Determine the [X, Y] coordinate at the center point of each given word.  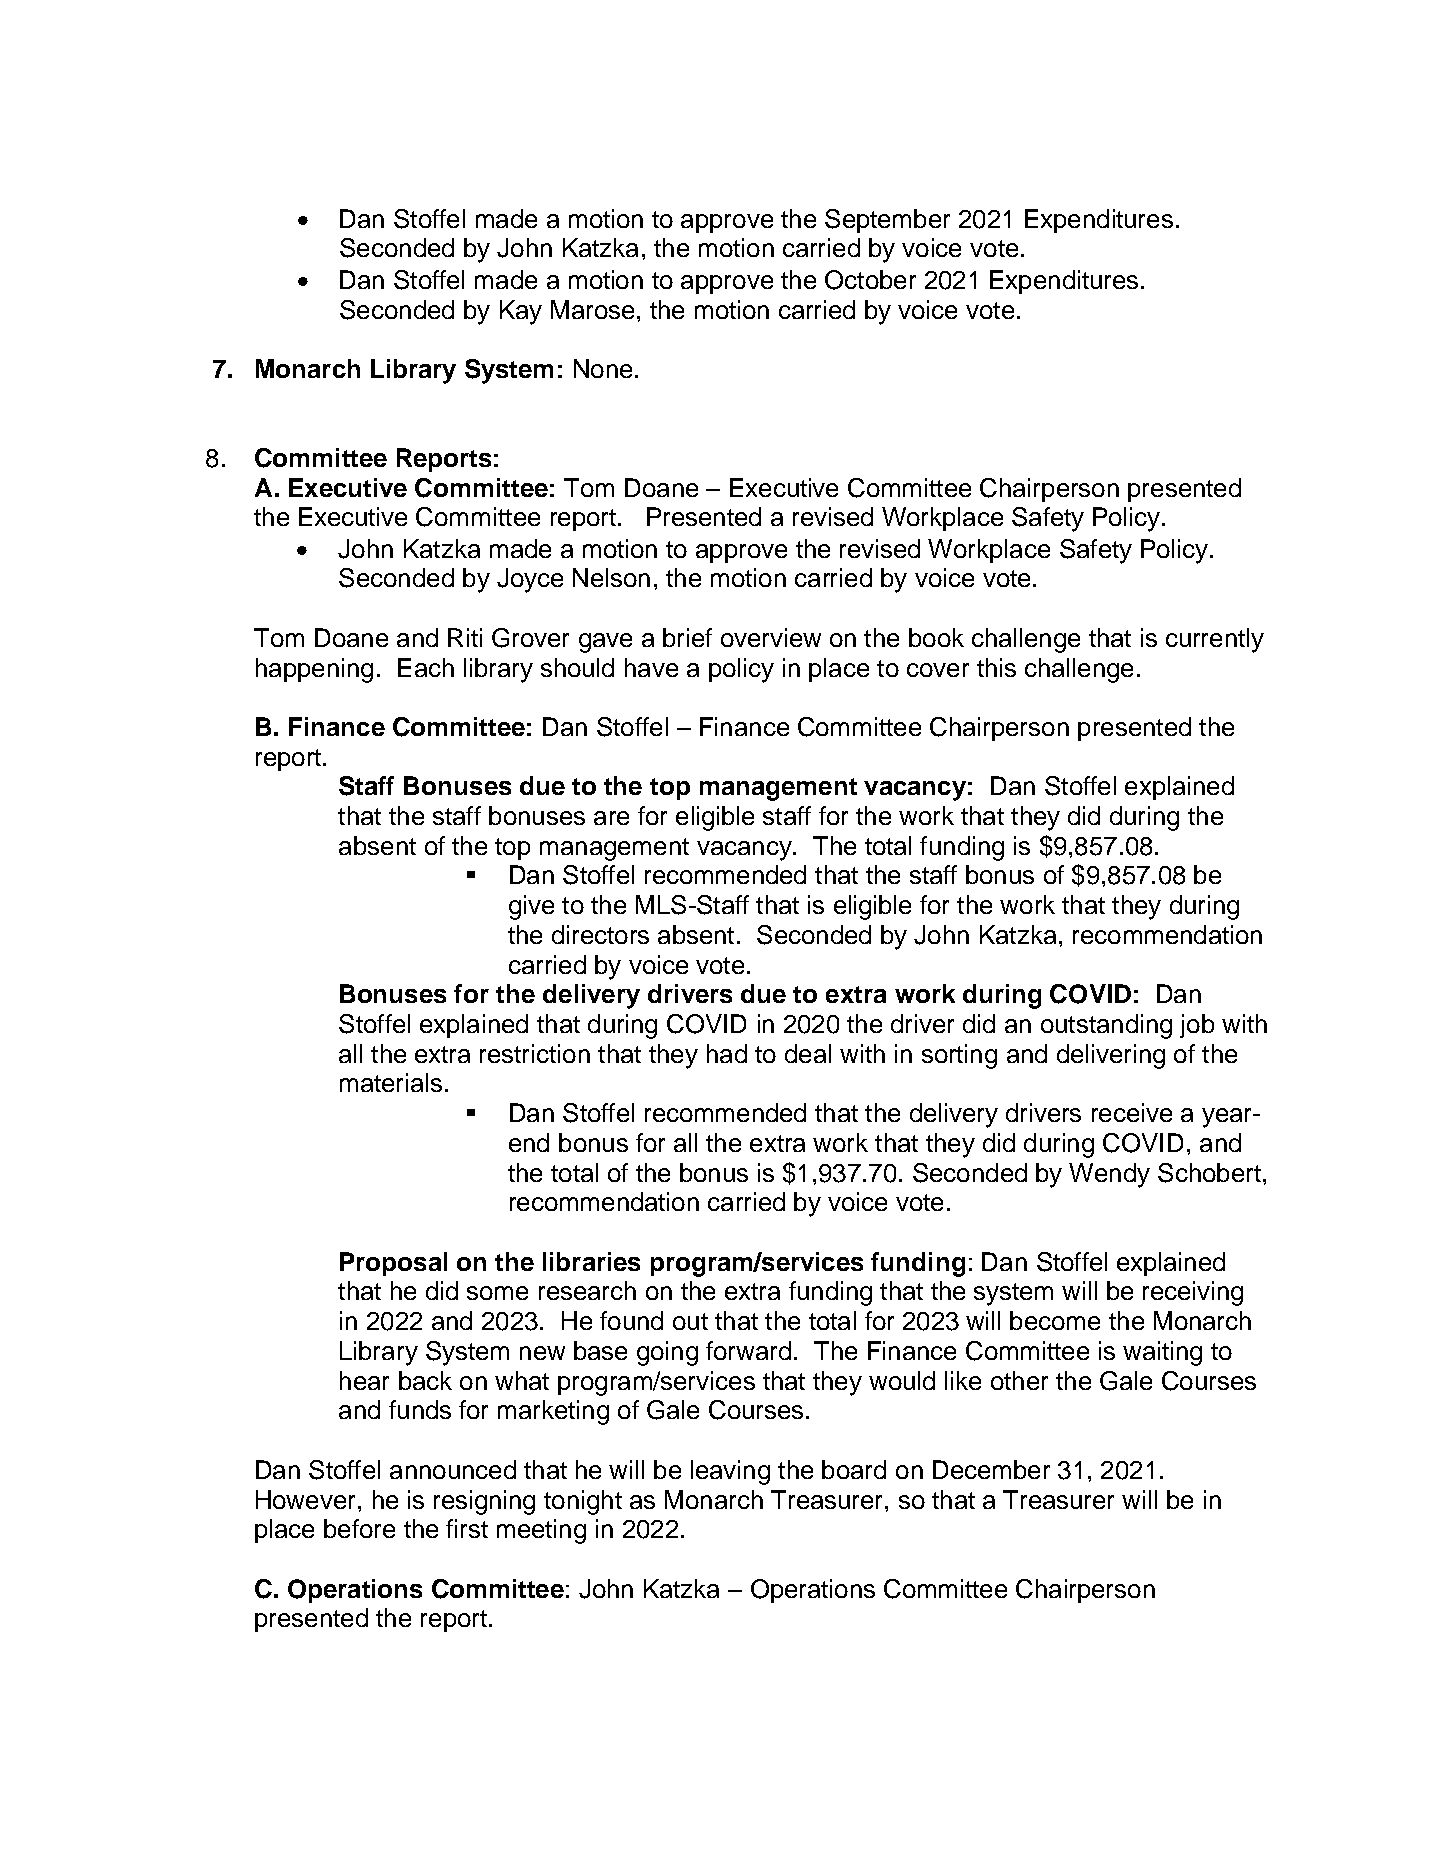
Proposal [393, 1264]
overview [771, 637]
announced [453, 1469]
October [870, 280]
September [887, 221]
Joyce [530, 580]
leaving [730, 1472]
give [531, 907]
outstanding [1106, 1026]
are [611, 818]
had [727, 1053]
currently [1215, 640]
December [991, 1469]
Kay [521, 312]
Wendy [1109, 1175]
